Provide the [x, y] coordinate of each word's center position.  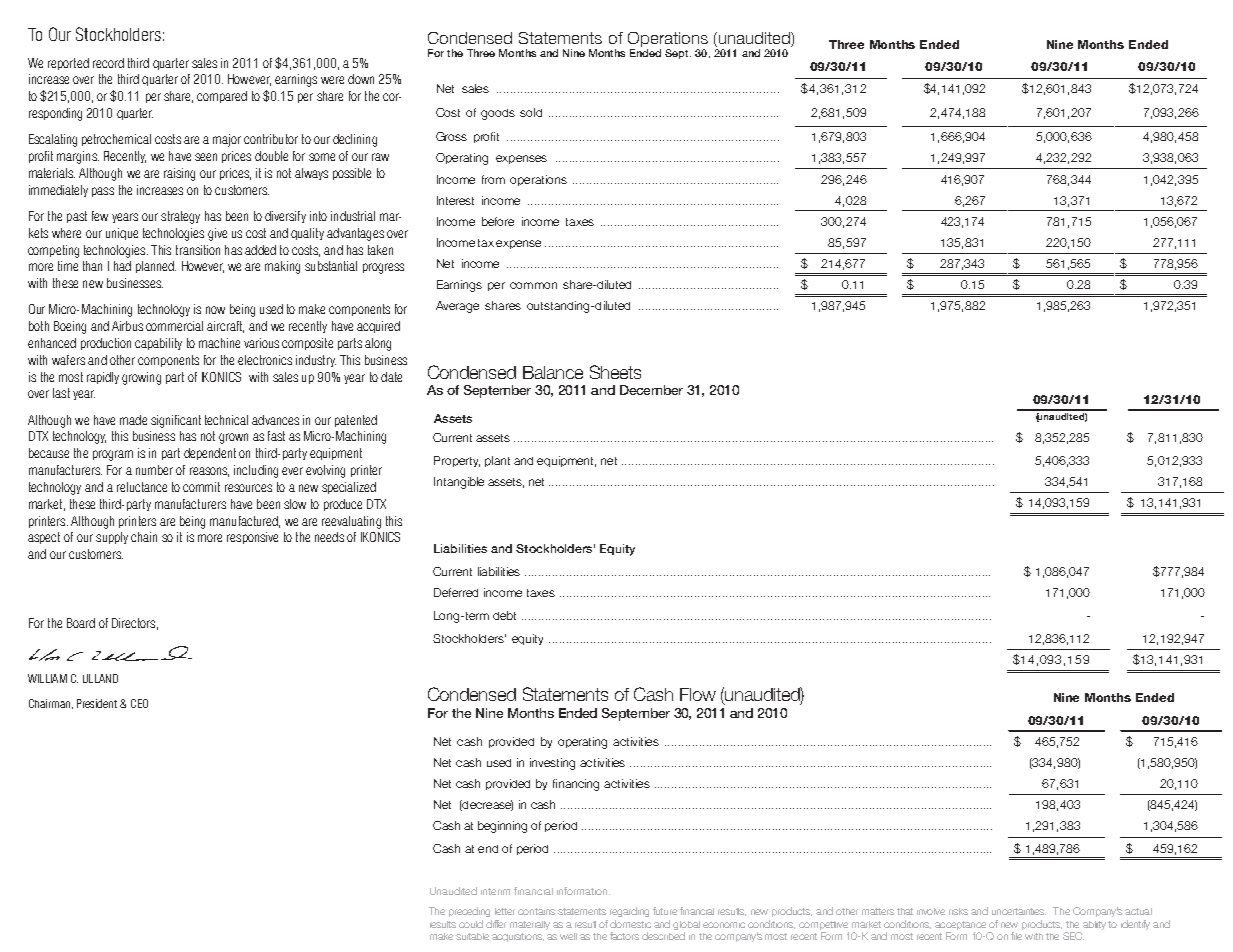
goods [498, 114]
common [533, 285]
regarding [629, 912]
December [651, 390]
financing [576, 785]
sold [531, 112]
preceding [469, 912]
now [215, 310]
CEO [139, 703]
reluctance [142, 487]
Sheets [615, 372]
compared [222, 97]
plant [497, 461]
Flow [698, 694]
